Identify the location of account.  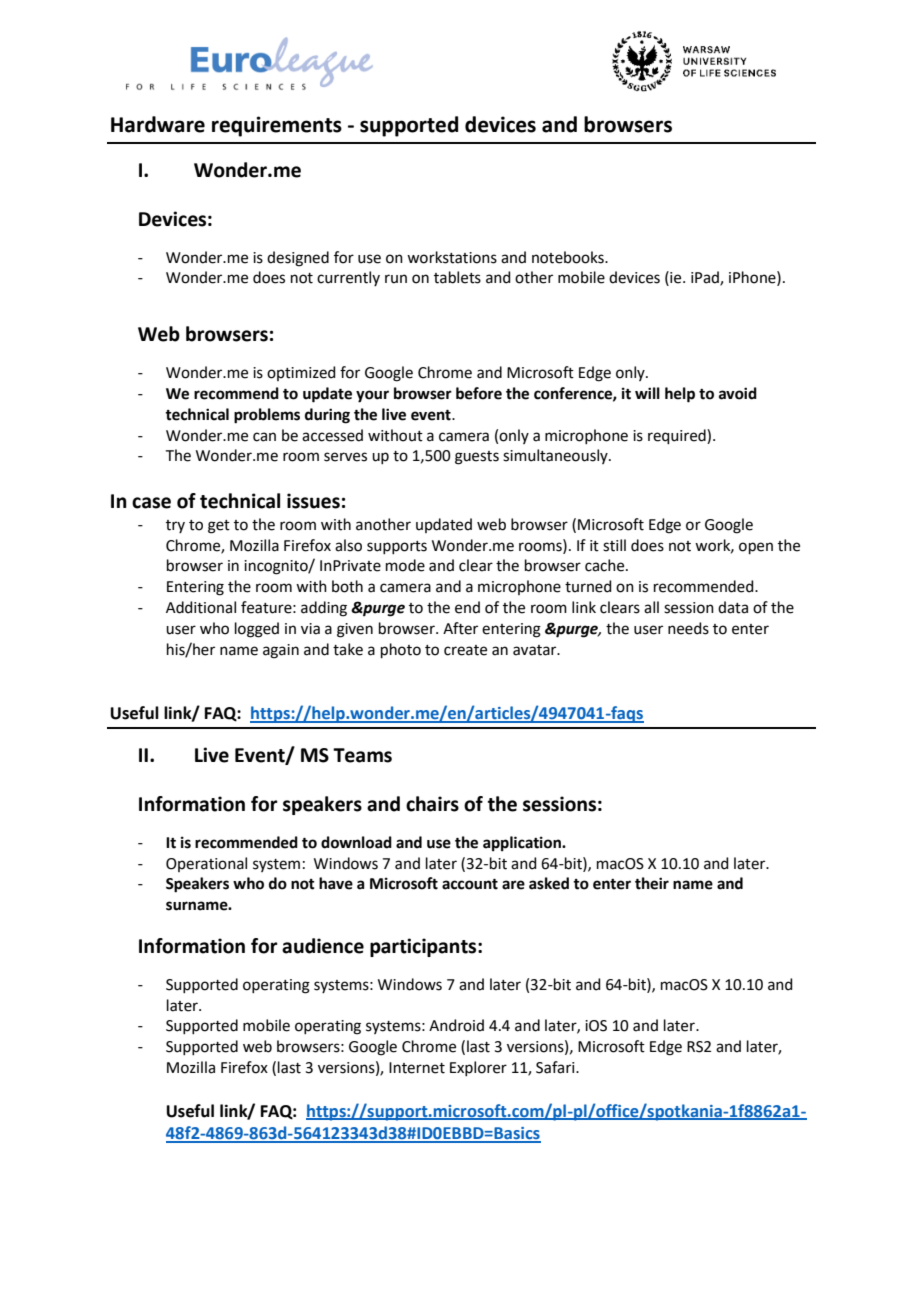
(470, 884).
